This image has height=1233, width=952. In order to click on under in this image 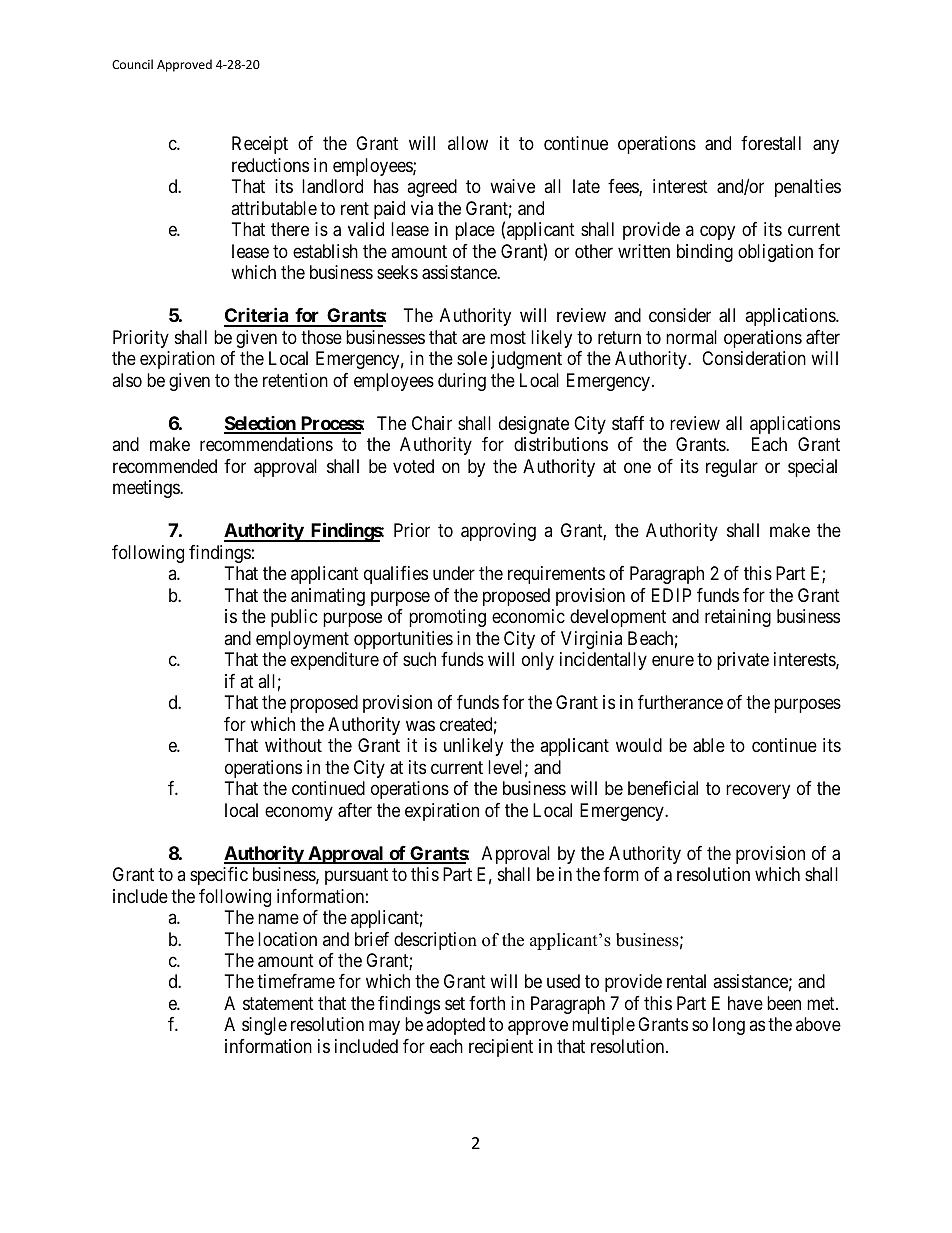, I will do `click(454, 573)`.
